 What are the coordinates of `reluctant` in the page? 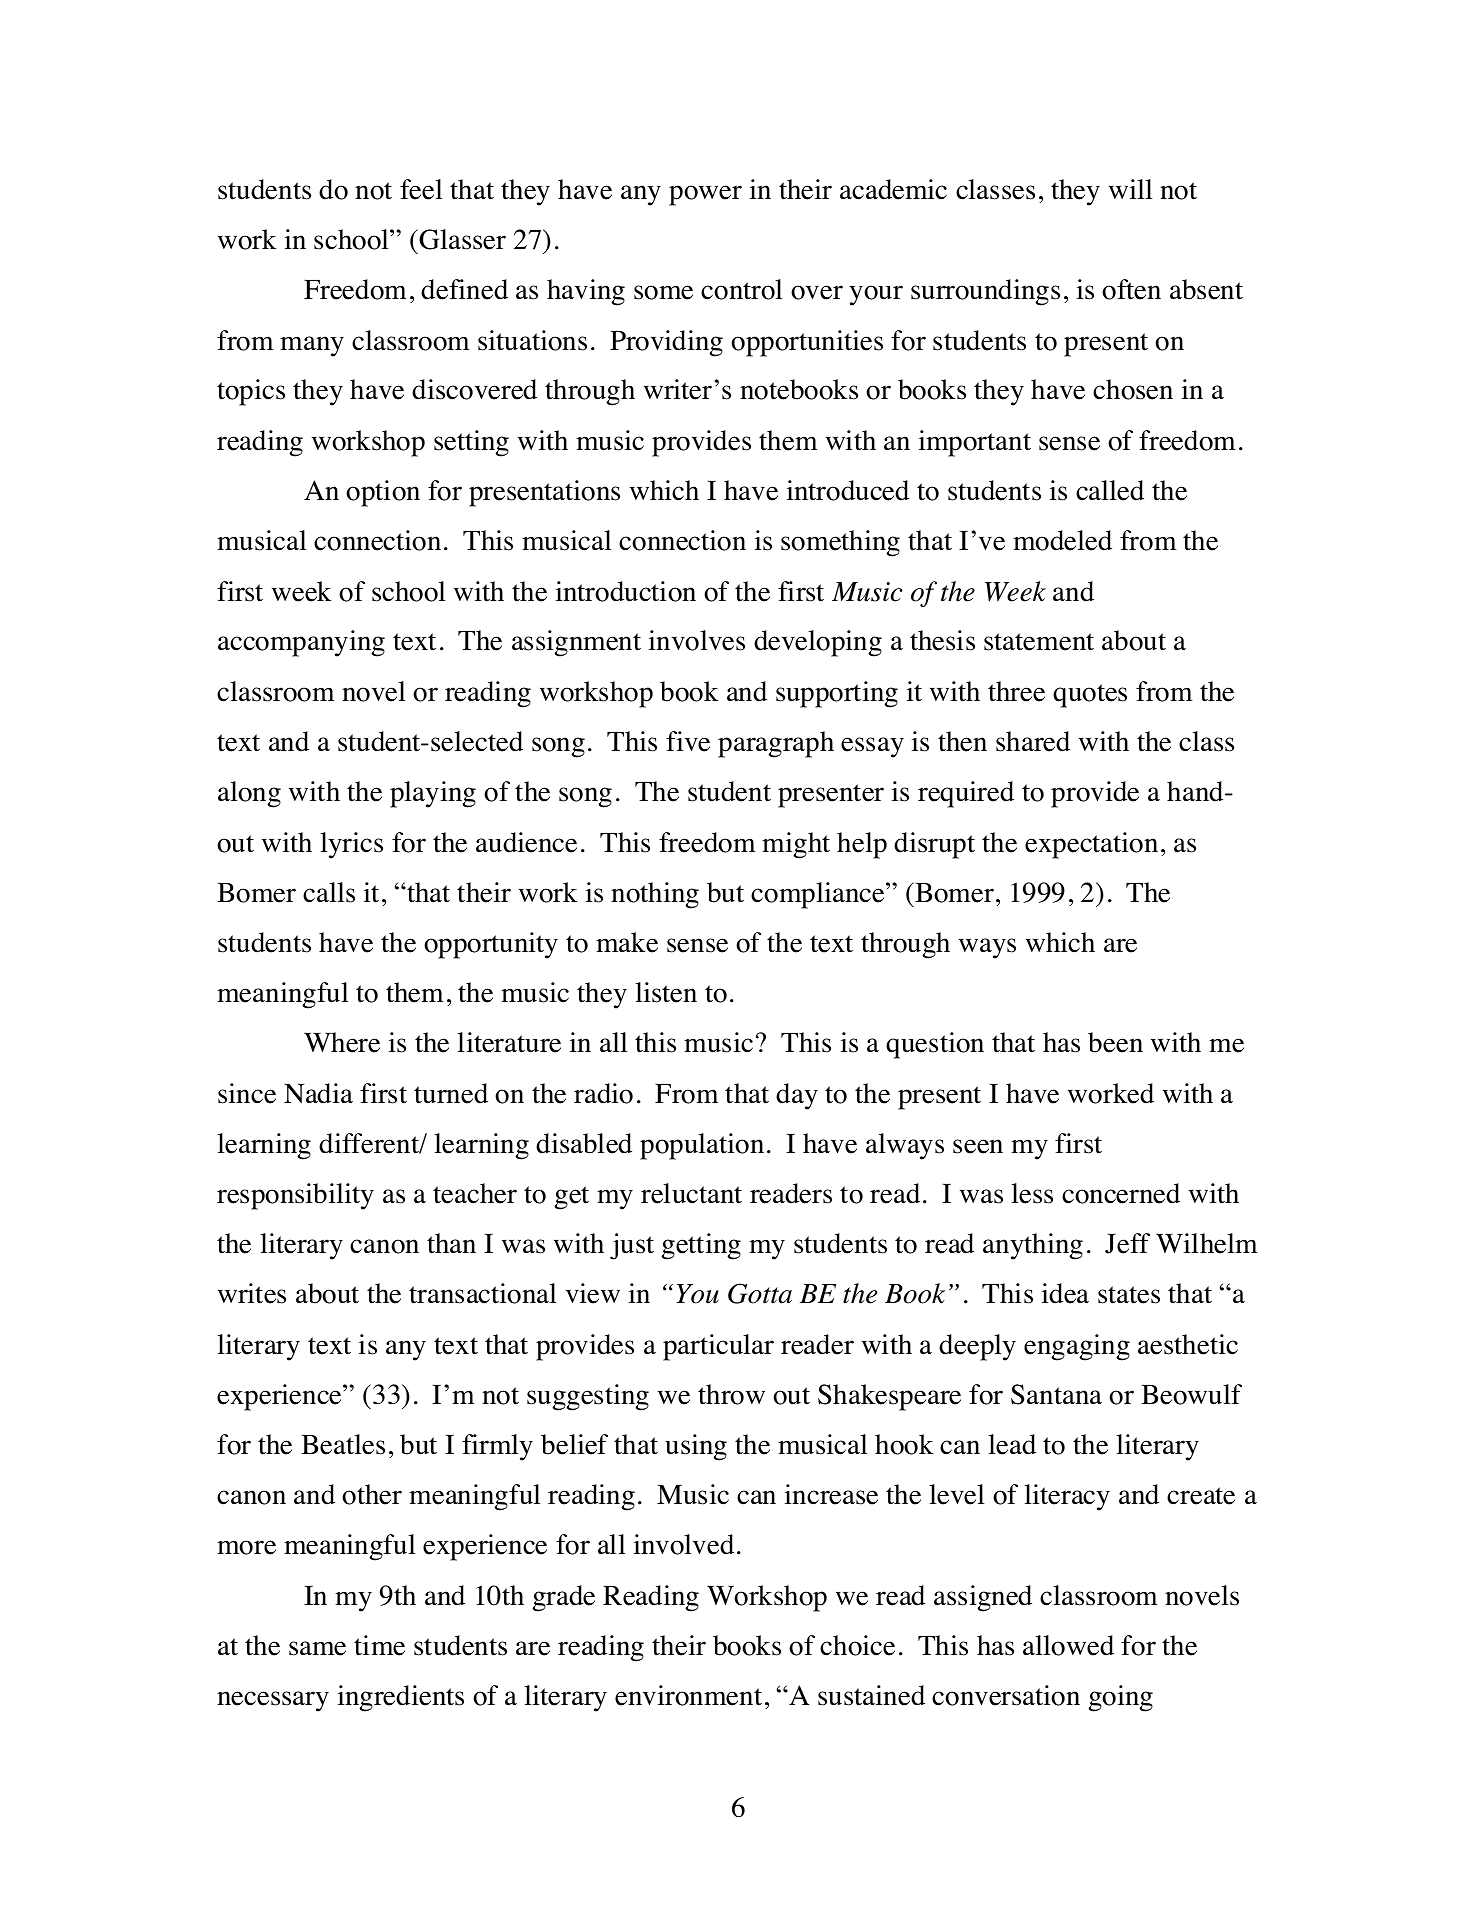 It's located at (691, 1193).
